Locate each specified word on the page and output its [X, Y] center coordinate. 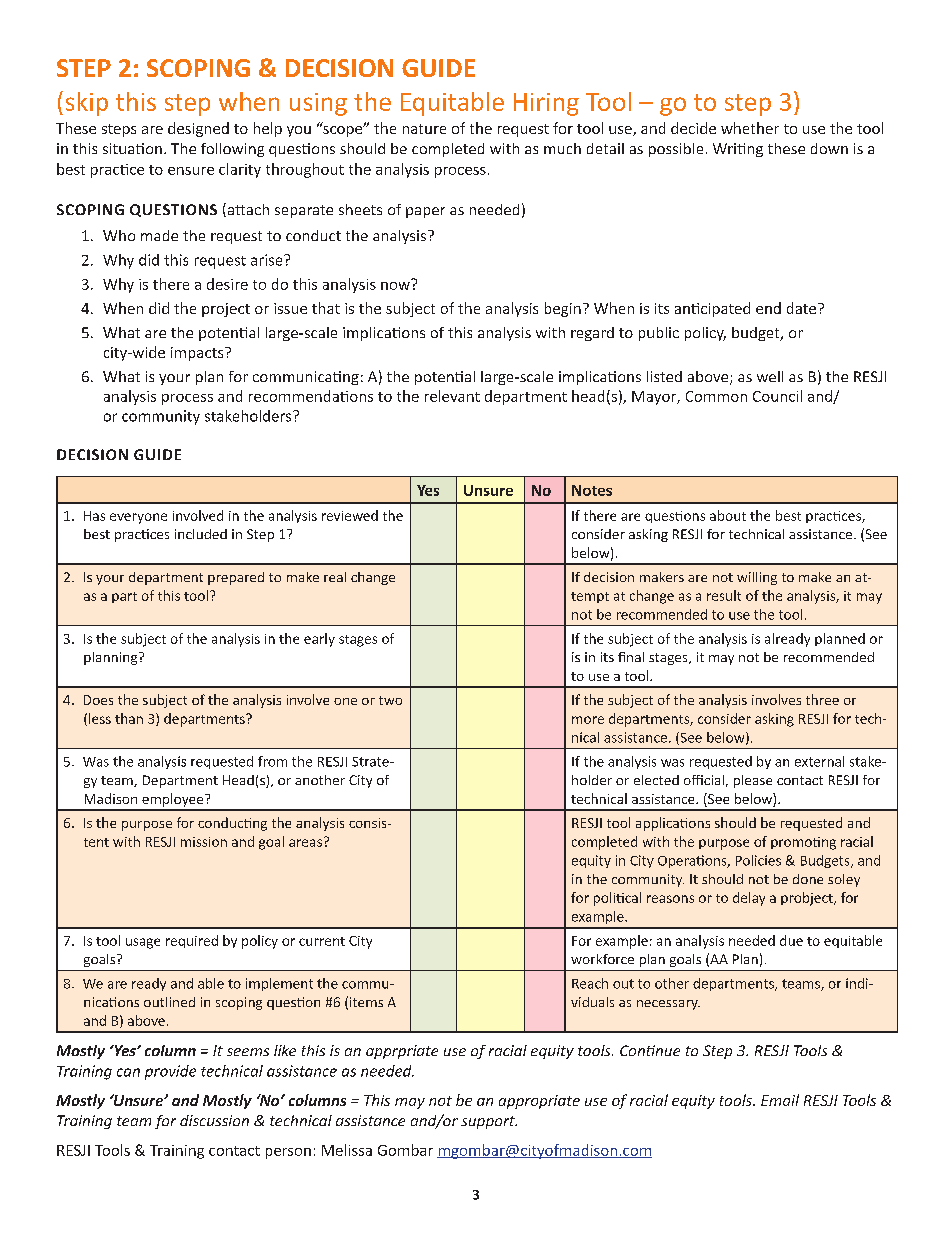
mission [204, 842]
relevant [452, 396]
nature [424, 129]
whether [750, 128]
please [753, 781]
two [390, 700]
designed [198, 129]
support [489, 1122]
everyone [138, 518]
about [728, 515]
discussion [214, 1120]
